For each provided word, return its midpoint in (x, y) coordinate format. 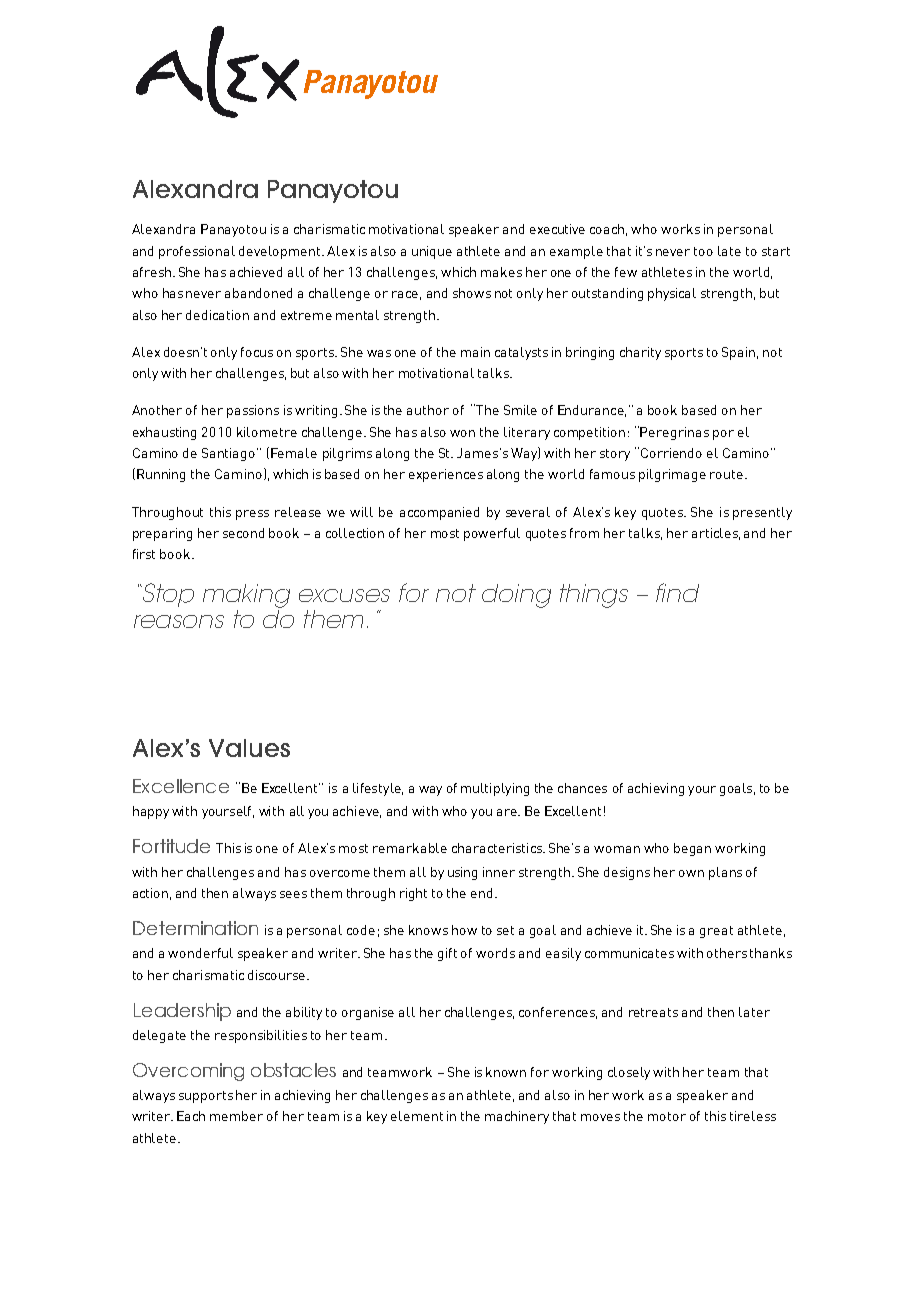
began (692, 849)
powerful (492, 534)
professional (197, 252)
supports (206, 1097)
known (506, 1072)
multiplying (495, 789)
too (703, 251)
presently (762, 513)
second (243, 533)
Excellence (181, 786)
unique (432, 252)
